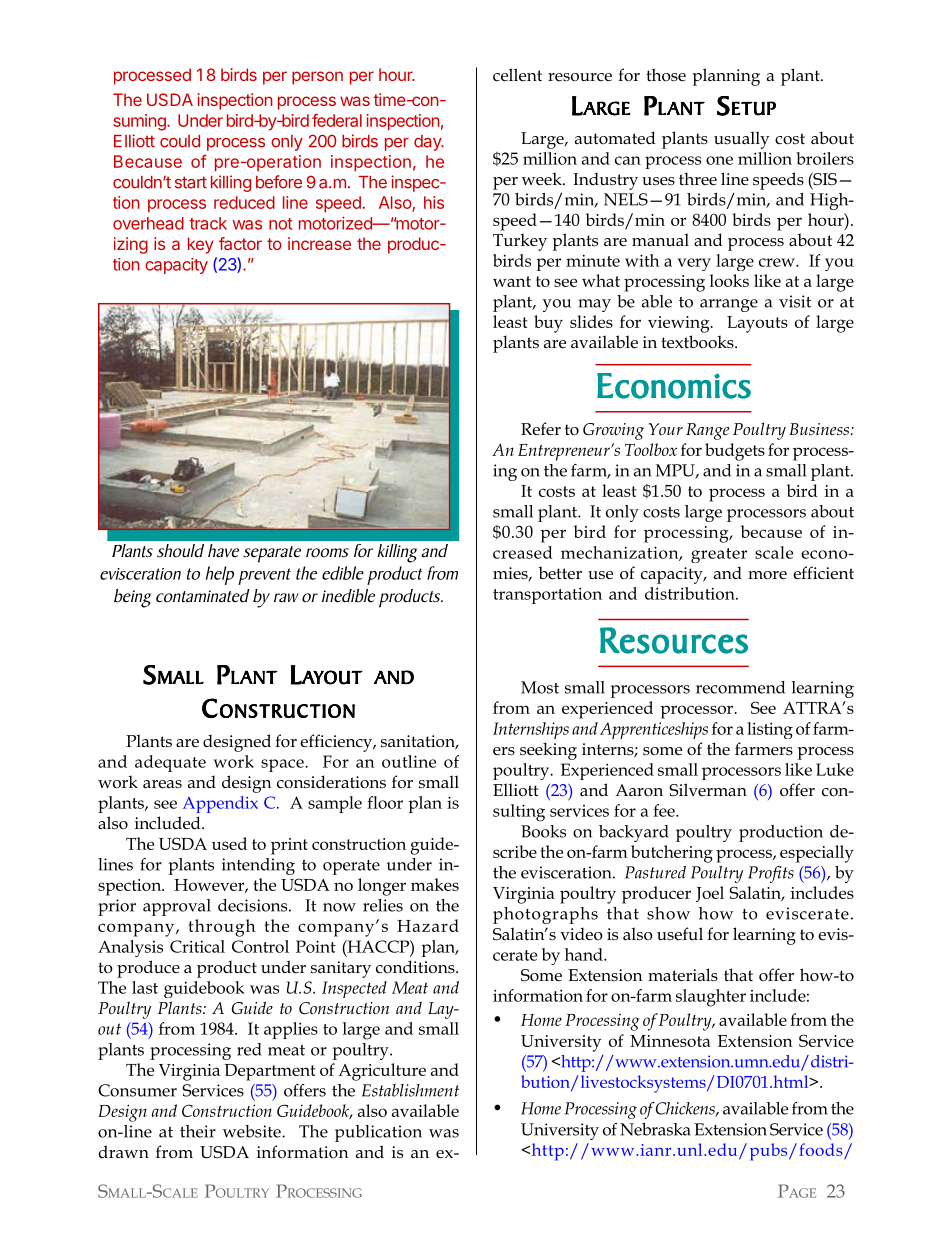 This screenshot has height=1233, width=952. I want to click on Establishment, so click(410, 1090).
